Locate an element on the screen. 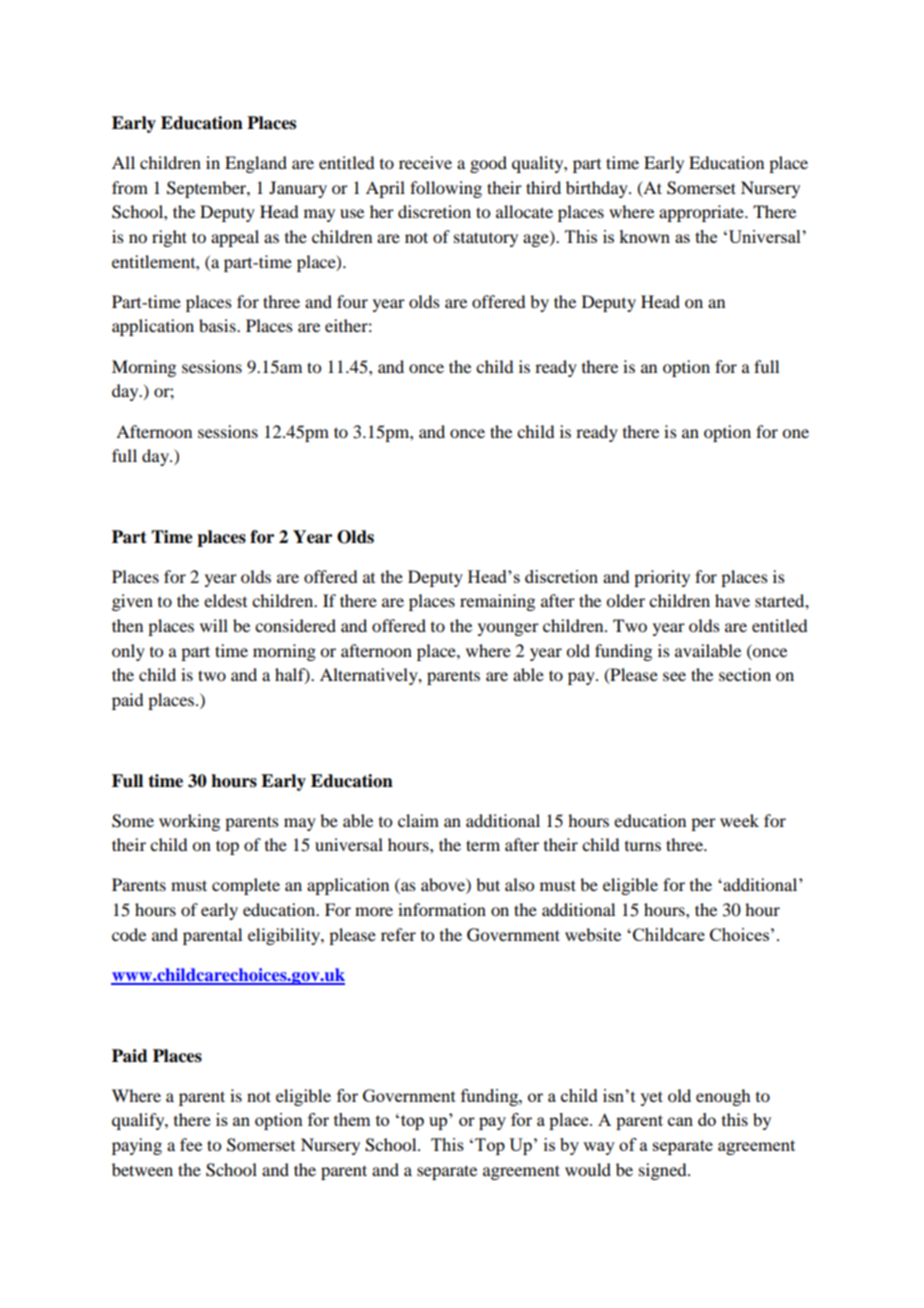  term is located at coordinates (483, 845).
